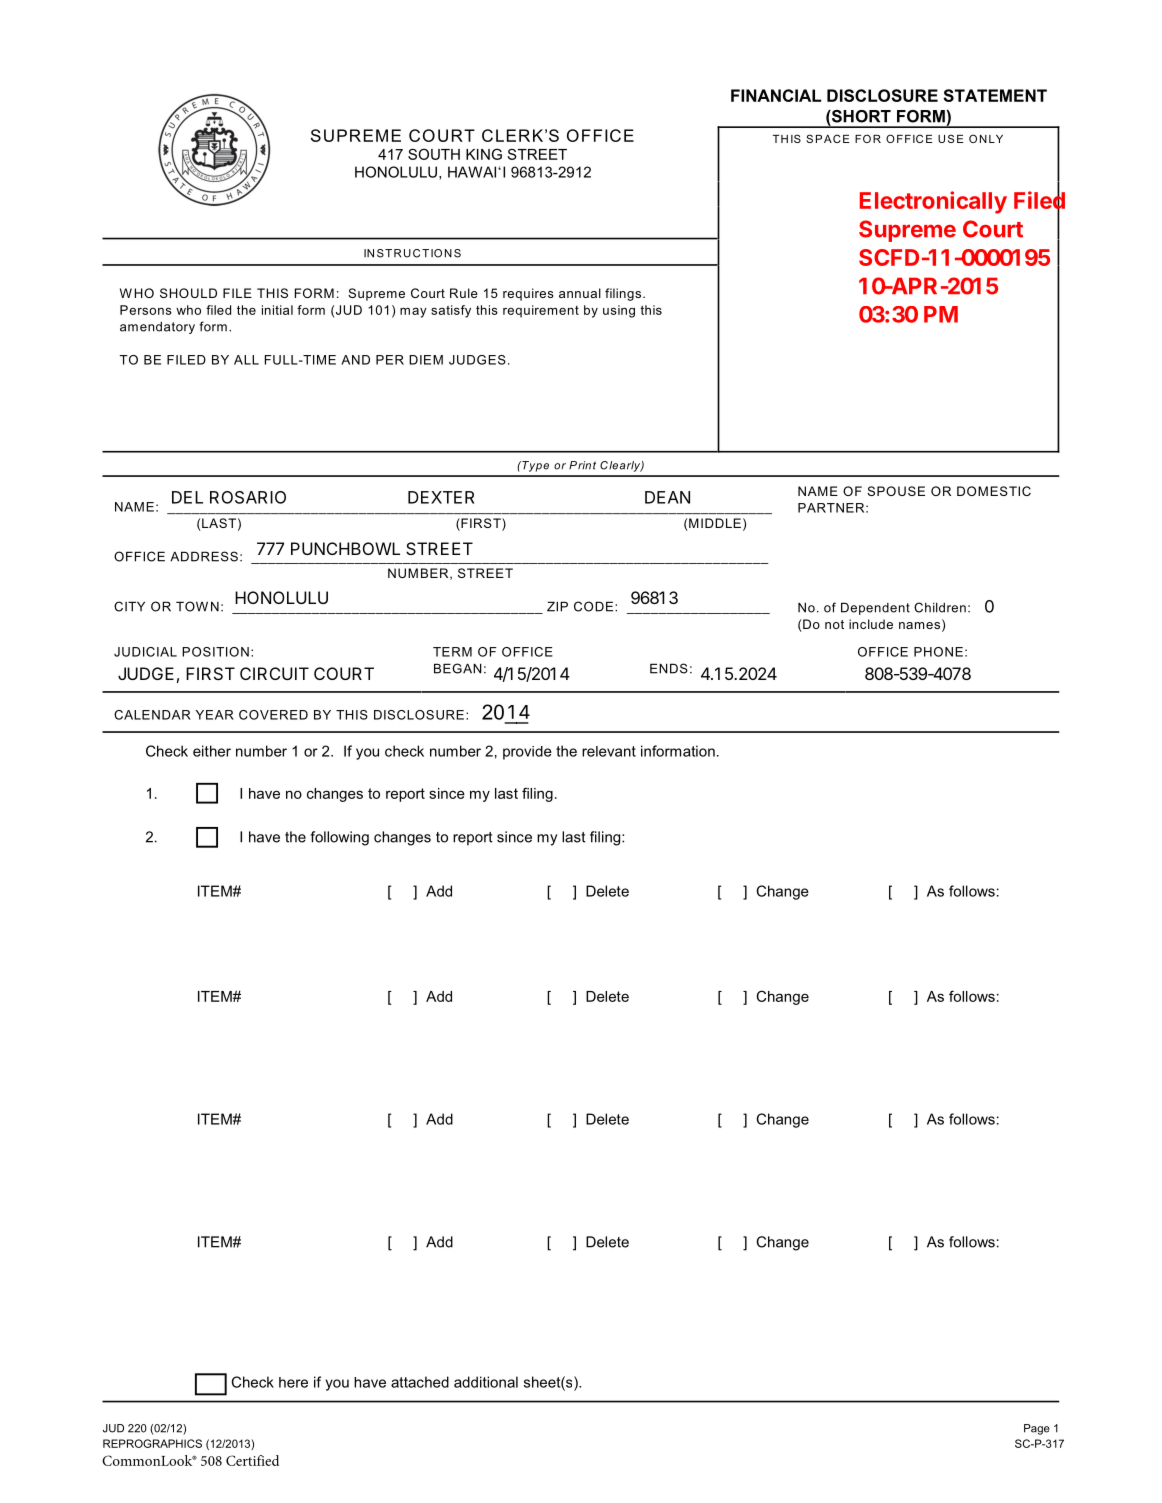 The image size is (1162, 1503). I want to click on Children, so click(940, 607).
